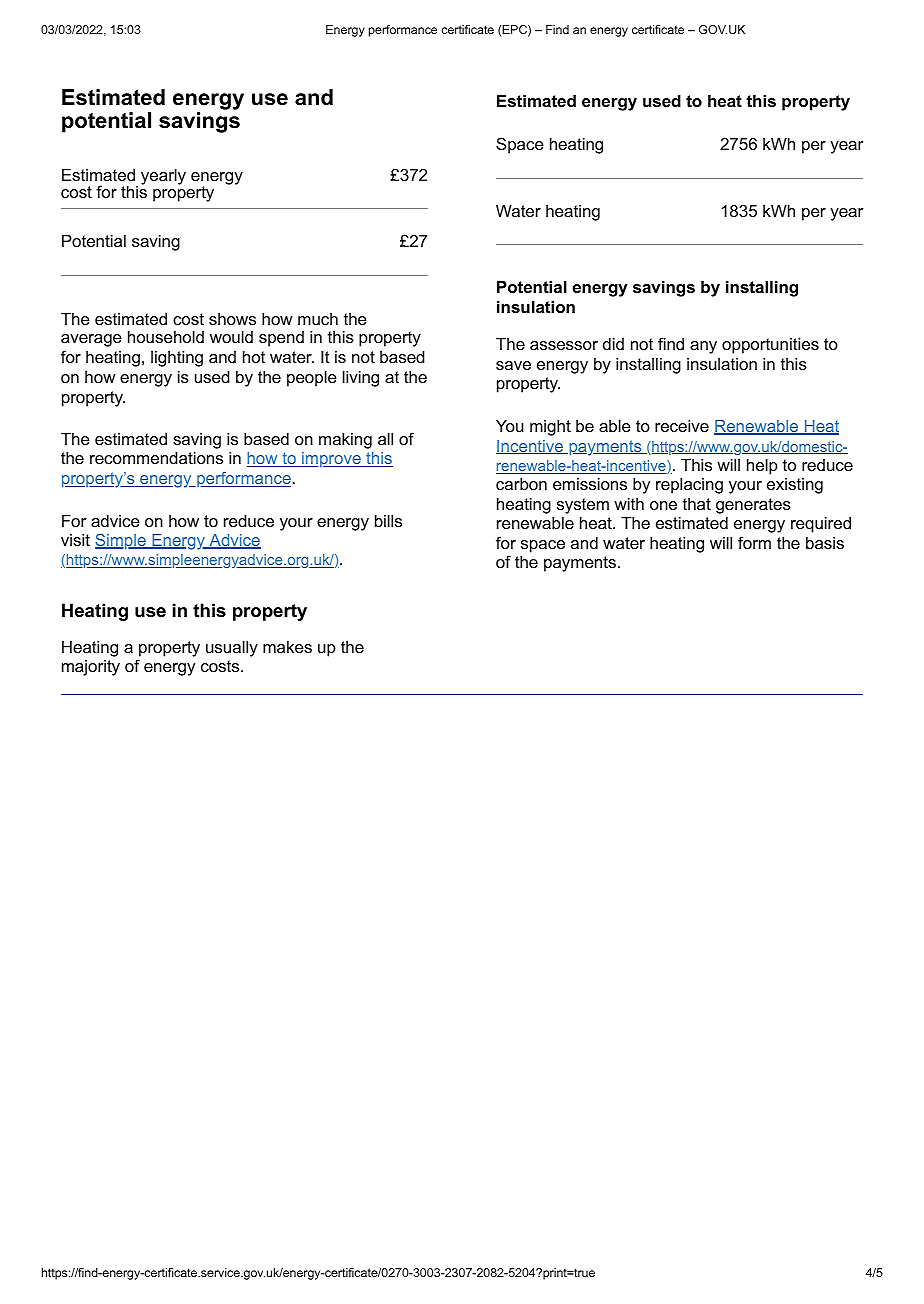 The width and height of the document is (924, 1304). I want to click on household, so click(166, 337).
